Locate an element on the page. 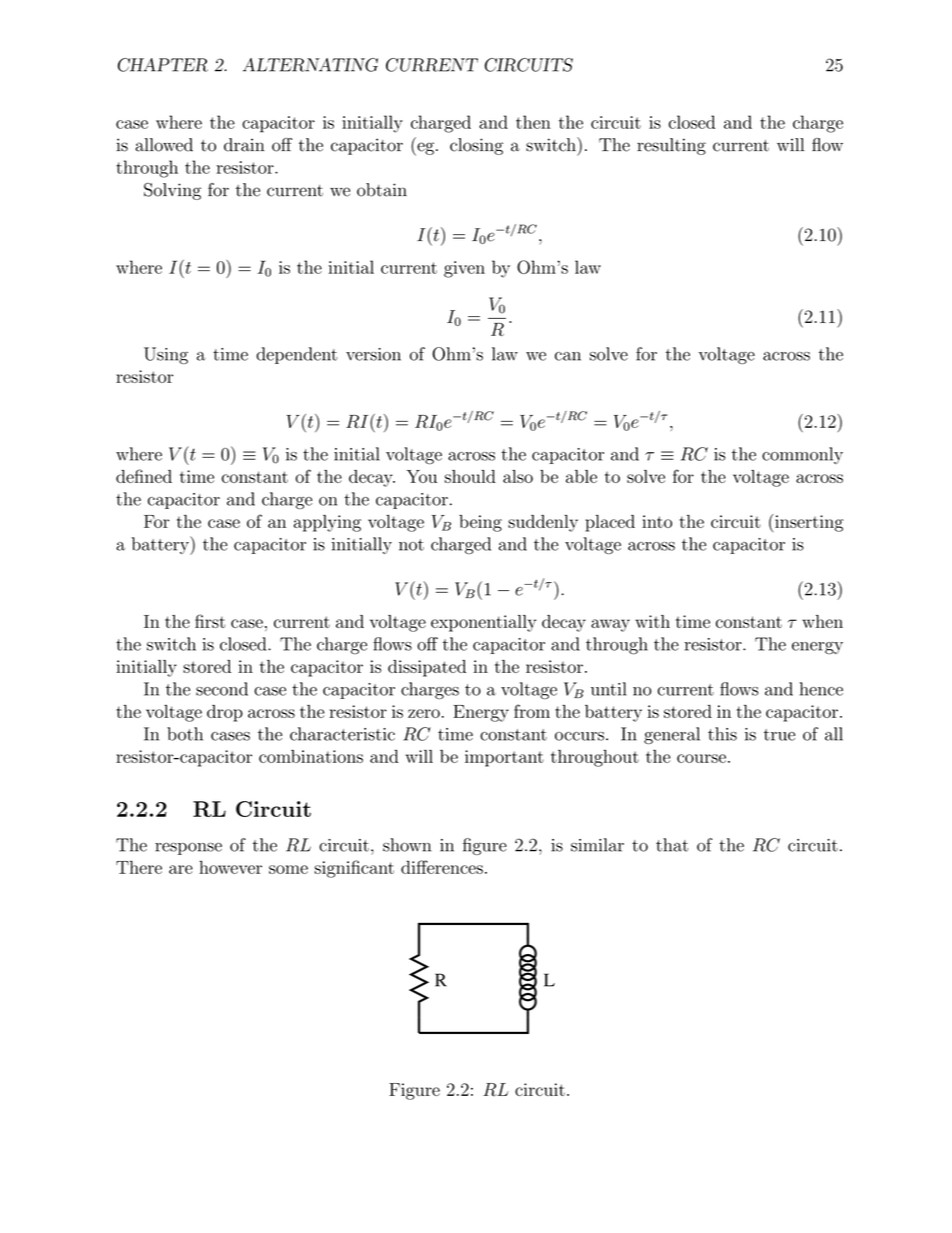 The width and height of the document is (952, 1233). applying is located at coordinates (327, 523).
